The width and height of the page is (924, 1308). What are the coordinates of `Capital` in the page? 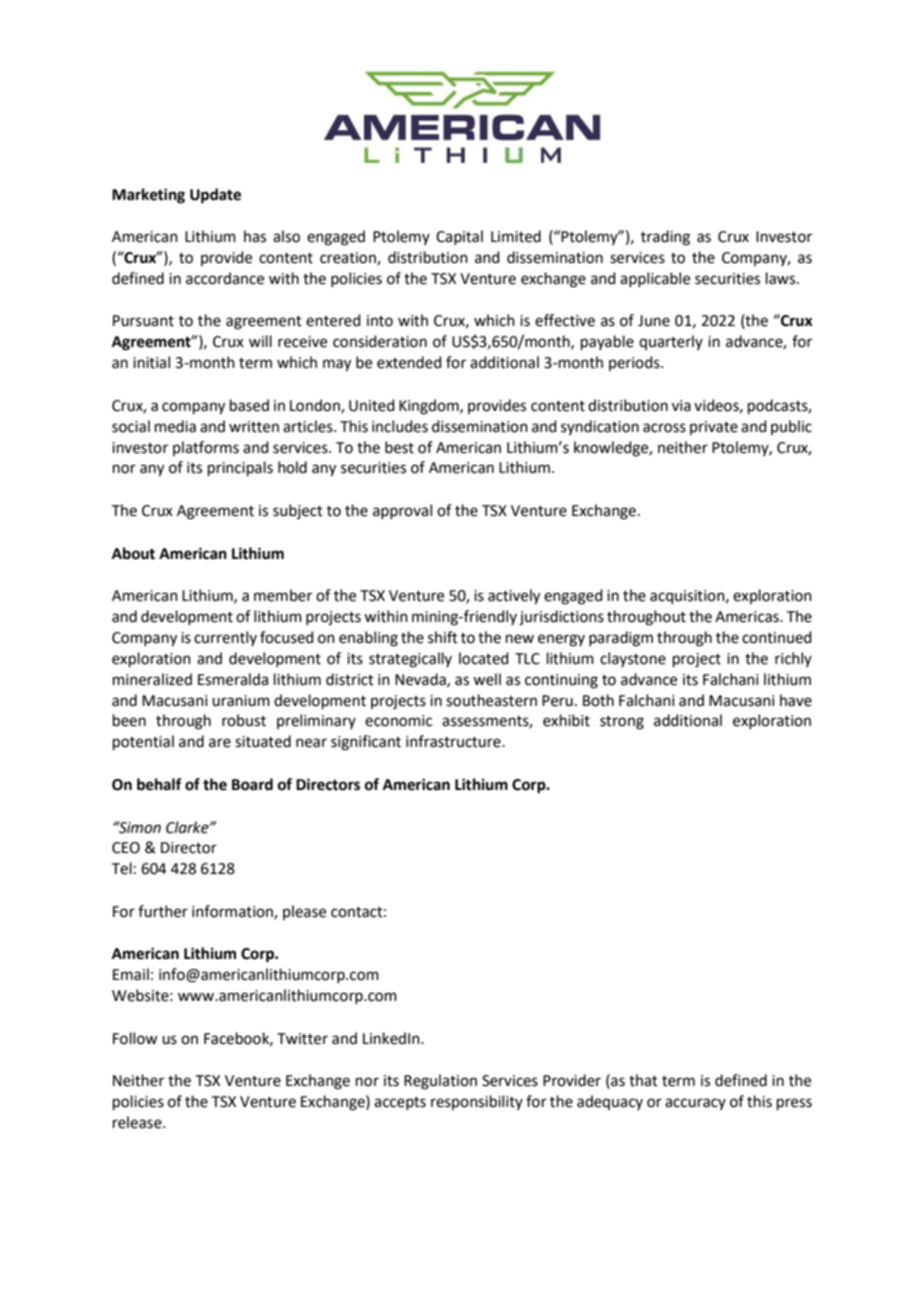 It's located at (459, 237).
